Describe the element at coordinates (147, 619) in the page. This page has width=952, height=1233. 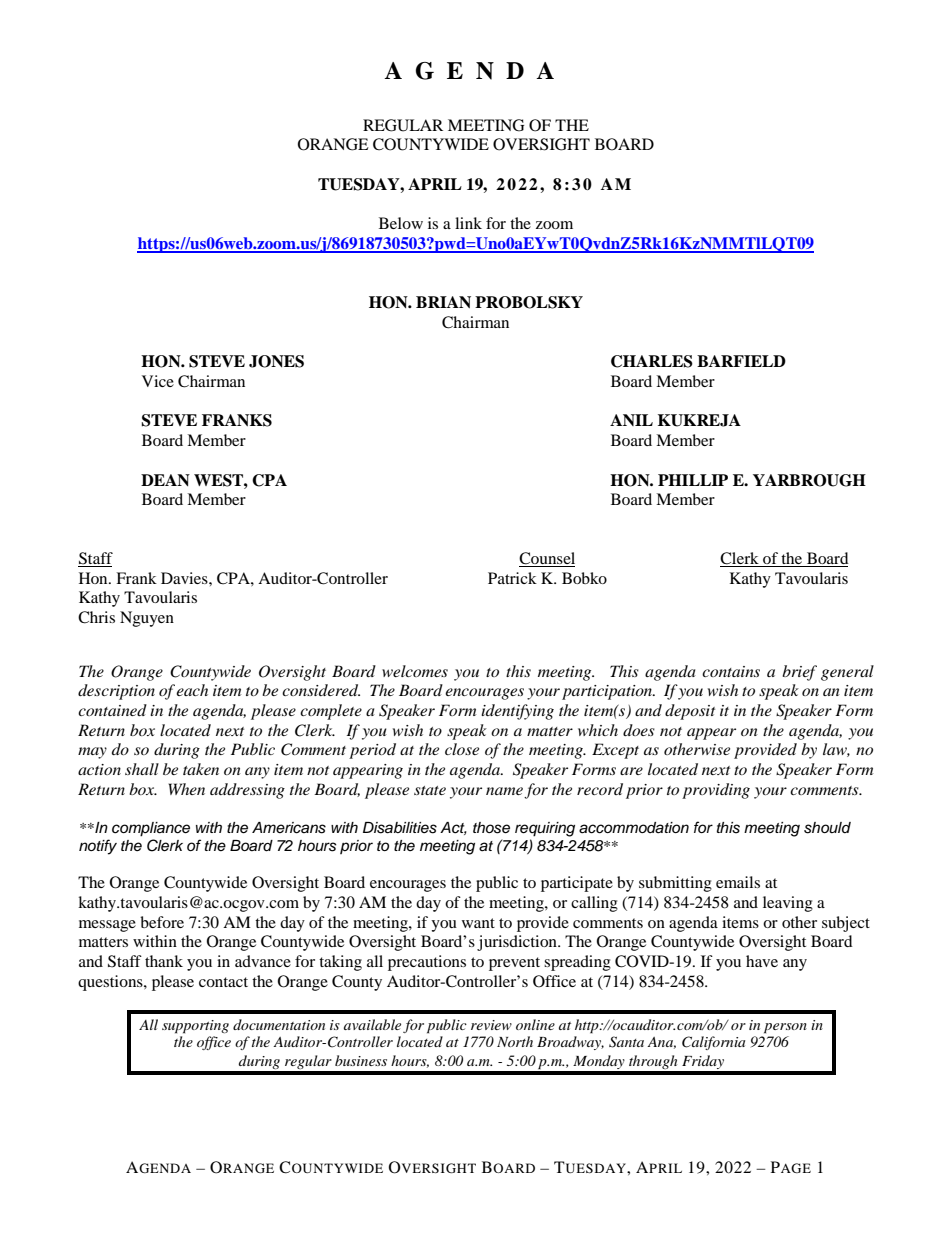
I see `Nguyen` at that location.
